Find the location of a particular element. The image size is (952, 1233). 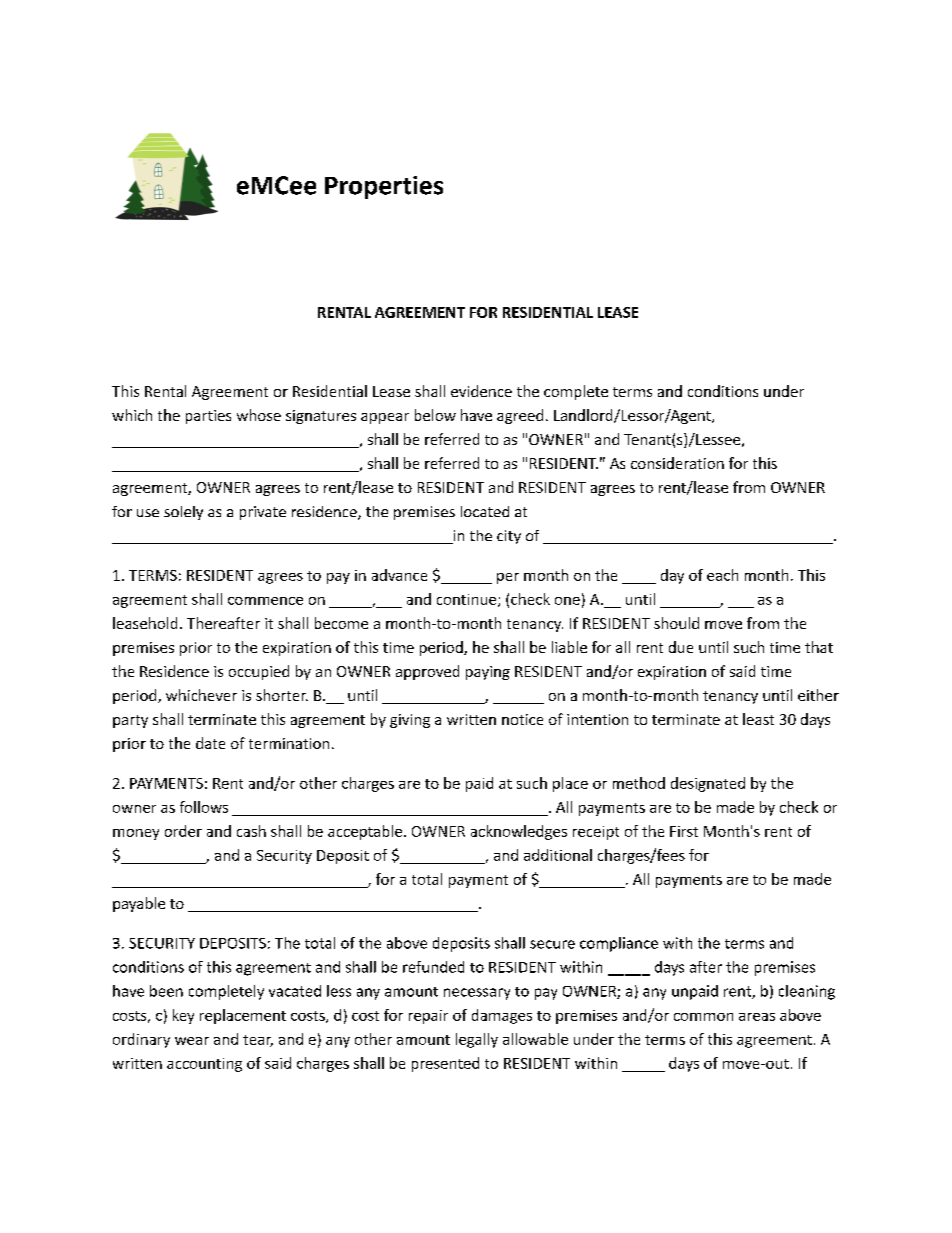

legally is located at coordinates (477, 1040).
